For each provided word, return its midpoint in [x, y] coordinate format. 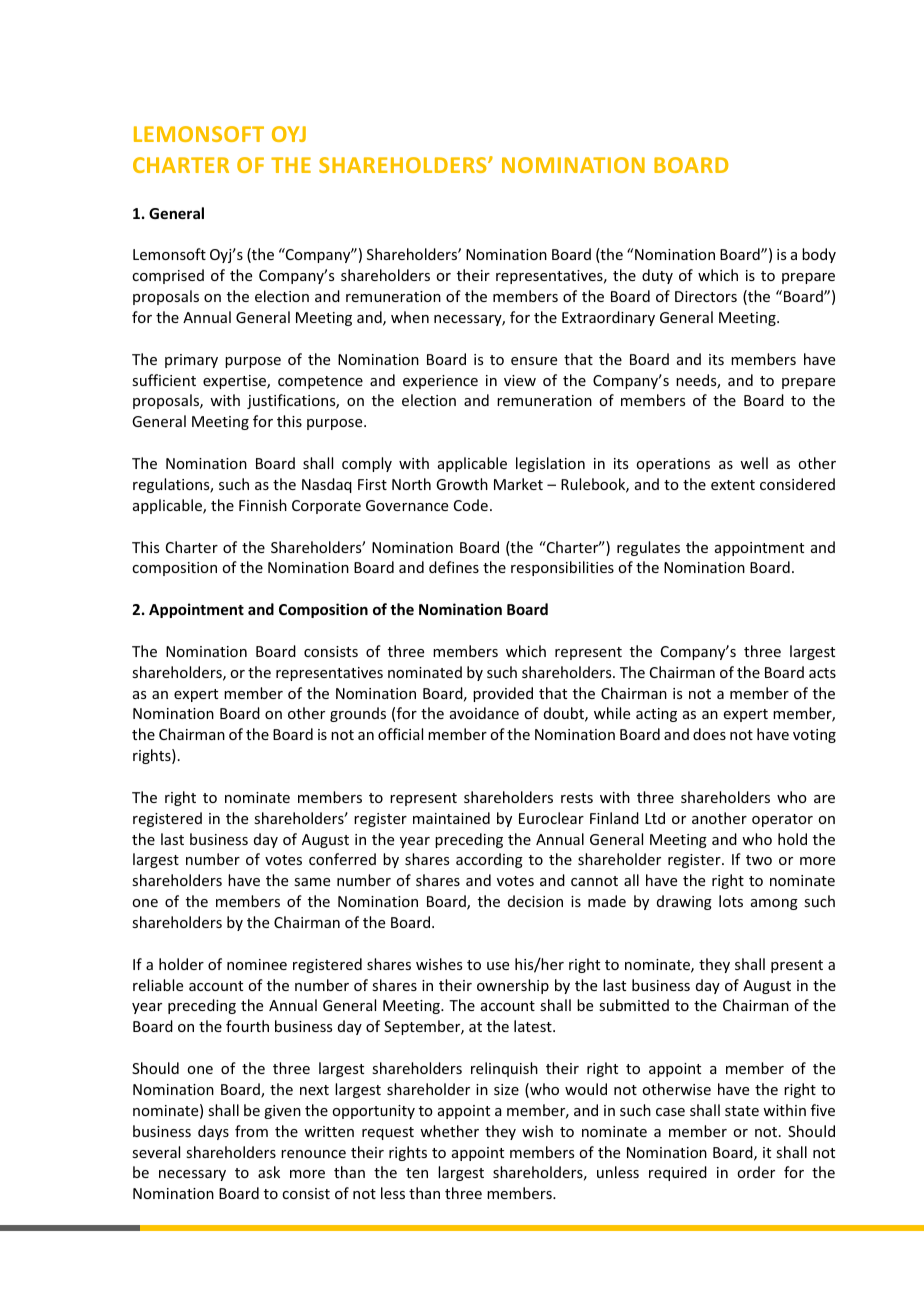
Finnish [263, 505]
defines [454, 567]
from [251, 1131]
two [759, 860]
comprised [168, 276]
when [410, 317]
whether [449, 1131]
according [489, 860]
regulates [648, 548]
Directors [706, 296]
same [312, 882]
